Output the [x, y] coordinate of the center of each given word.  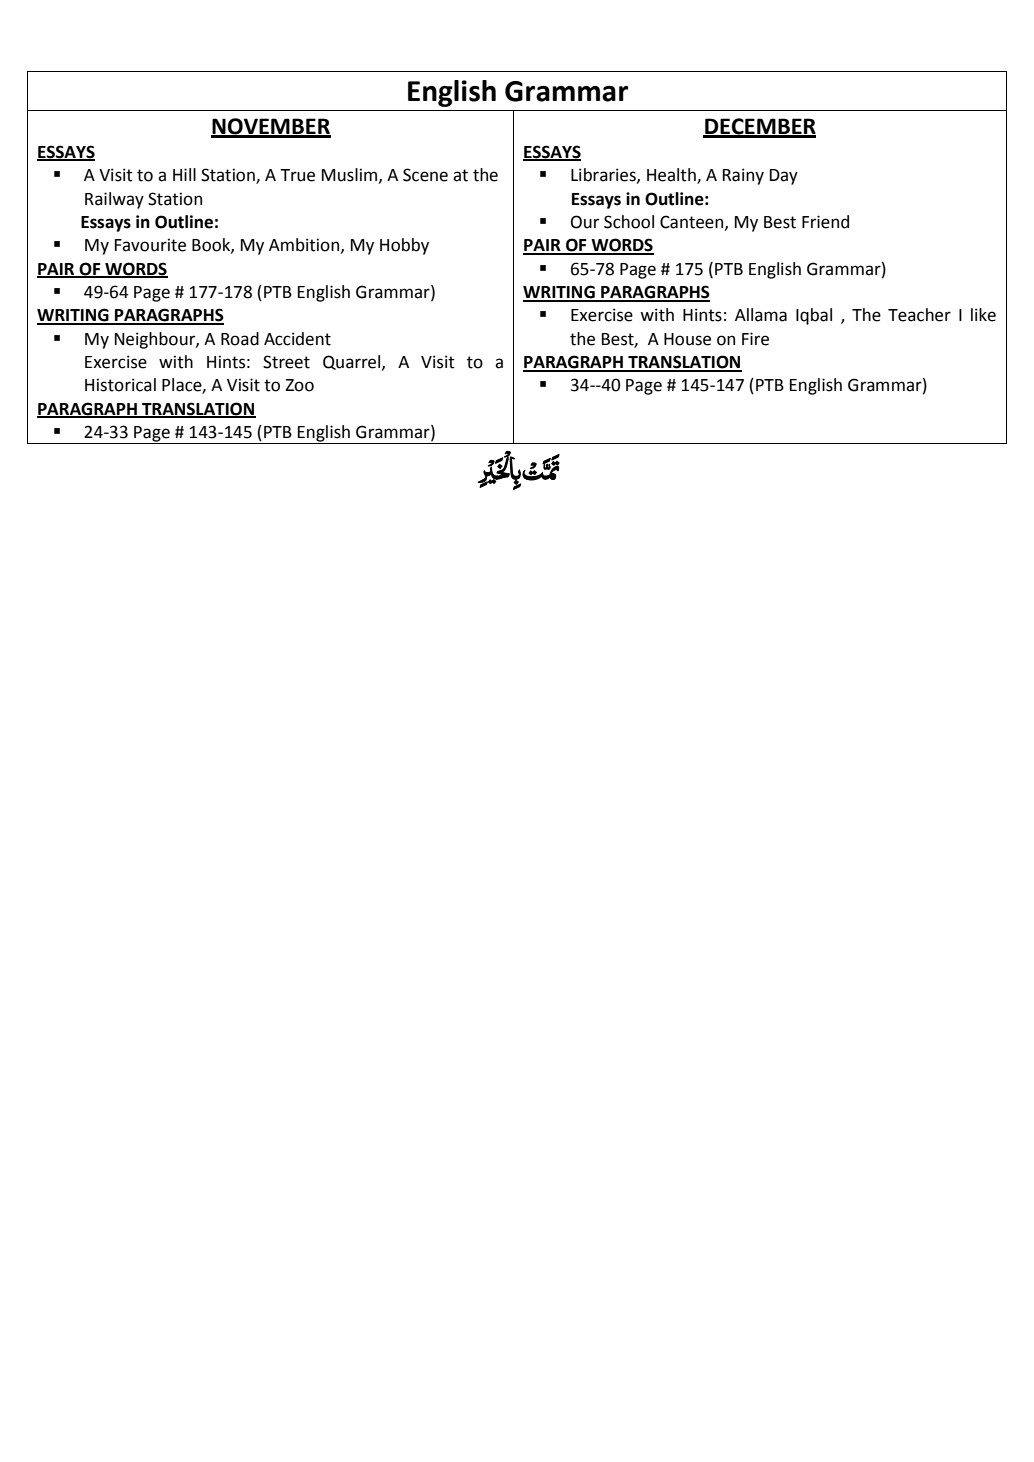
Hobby [404, 246]
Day [784, 177]
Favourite [150, 245]
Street [286, 362]
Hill [184, 174]
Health [672, 176]
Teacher [919, 315]
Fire [755, 339]
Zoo [300, 385]
